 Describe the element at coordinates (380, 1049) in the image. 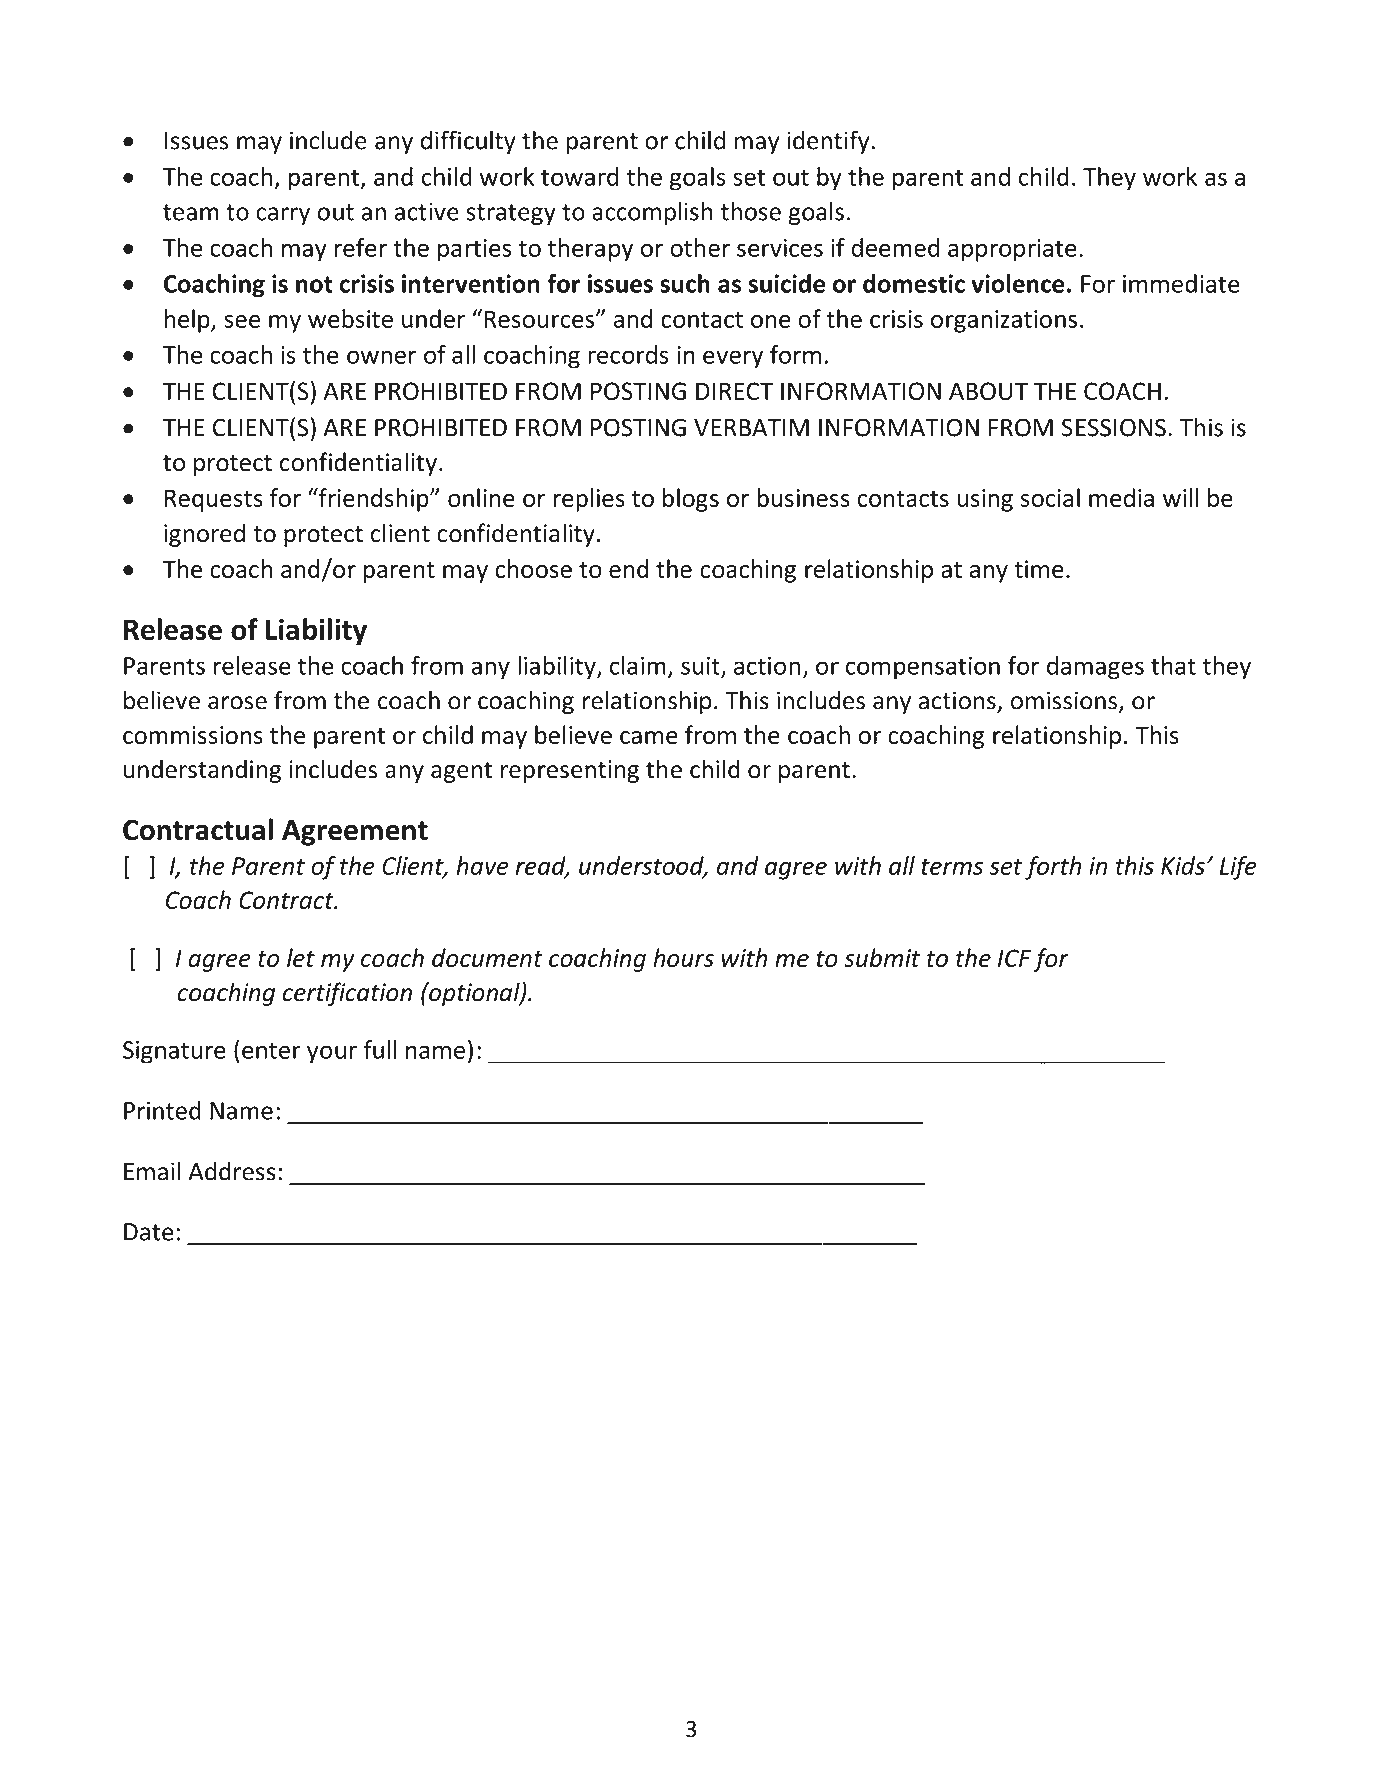

I see `full` at that location.
